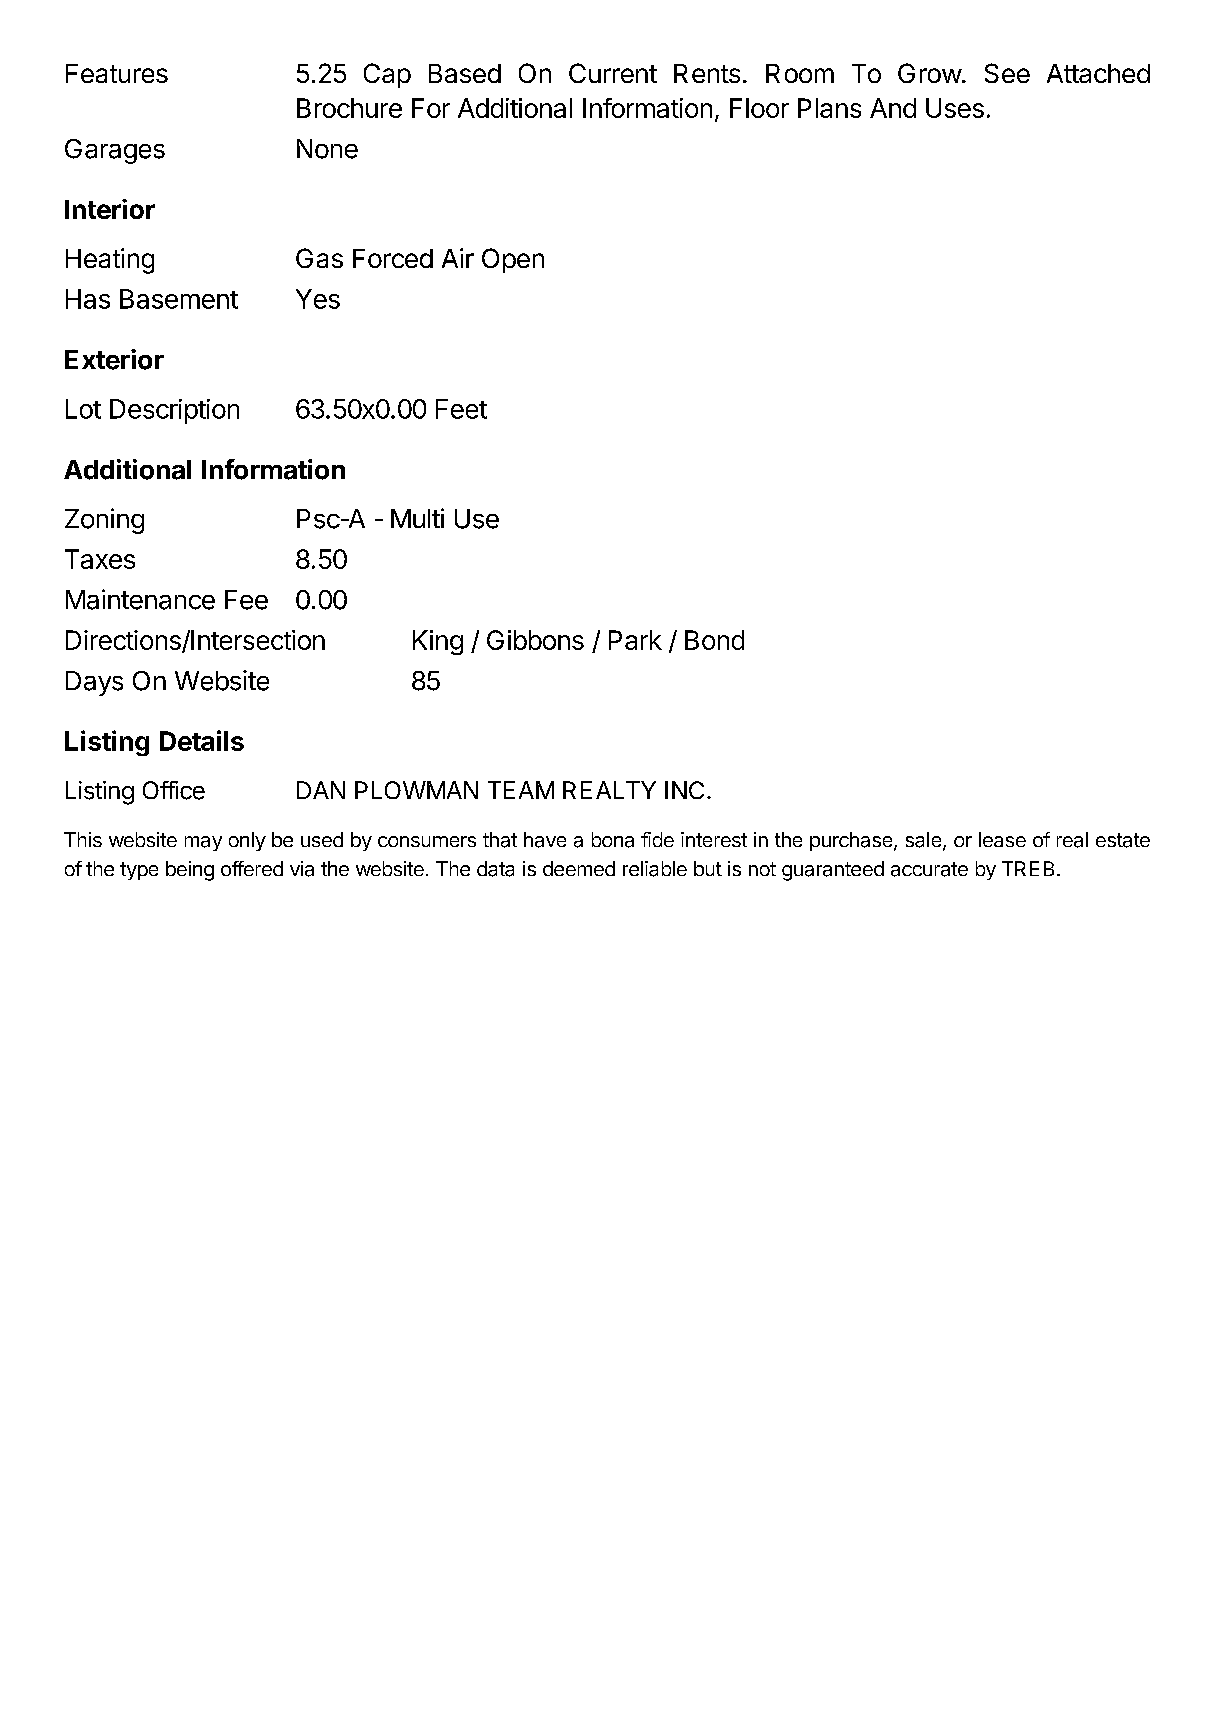  What do you see at coordinates (714, 640) in the image?
I see `Bond` at bounding box center [714, 640].
